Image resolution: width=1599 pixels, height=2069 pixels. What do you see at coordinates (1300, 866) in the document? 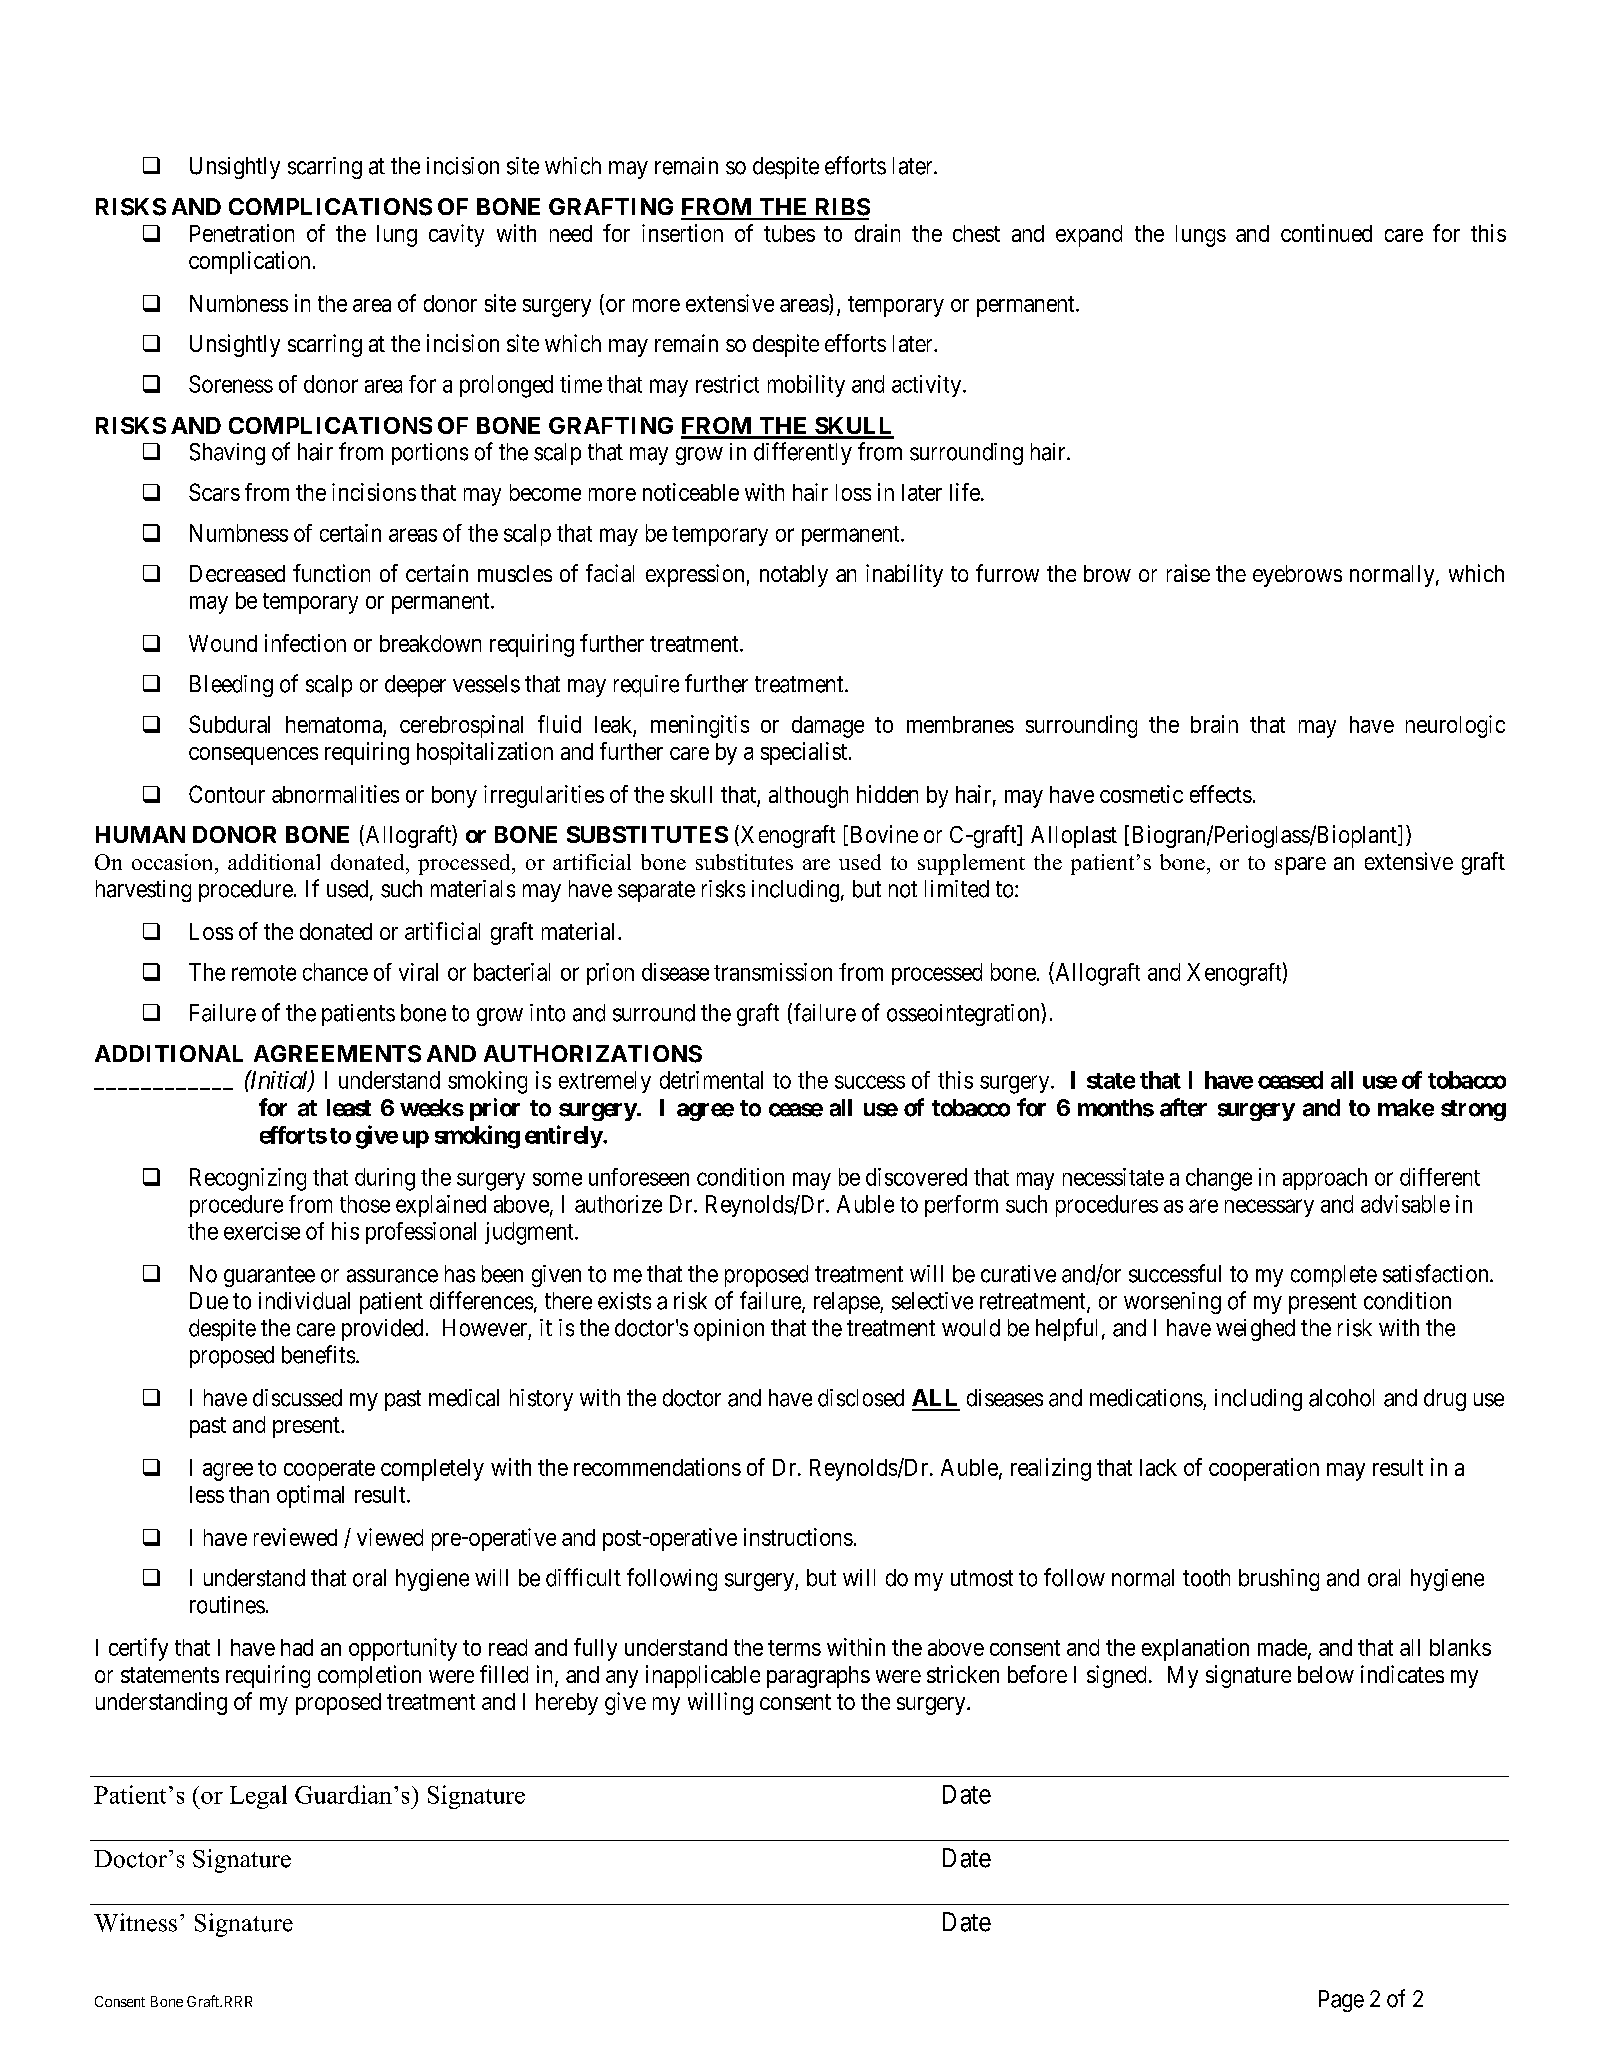
I see `spare` at bounding box center [1300, 866].
